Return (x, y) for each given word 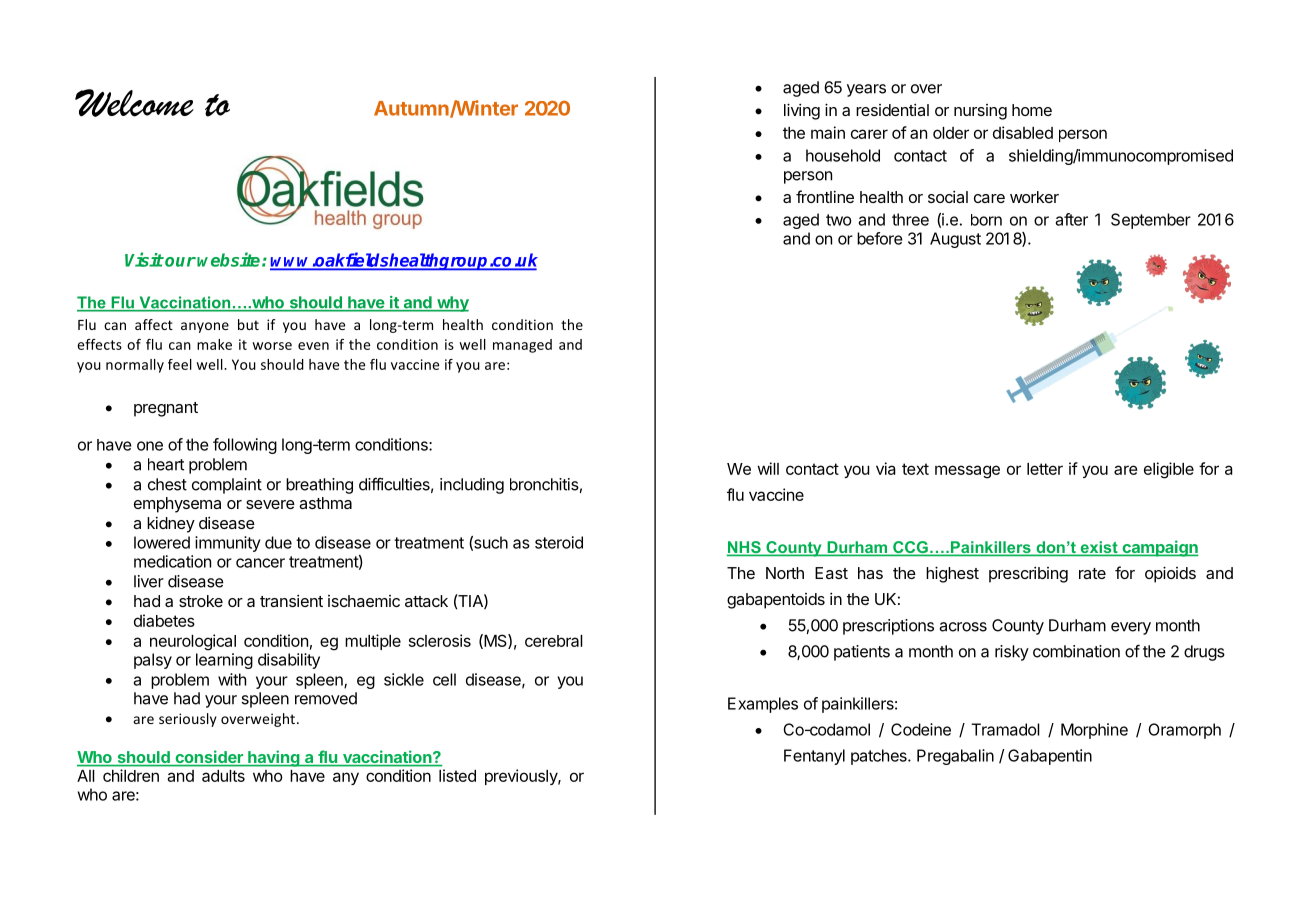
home (1032, 110)
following (245, 446)
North (785, 573)
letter (1045, 469)
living (802, 111)
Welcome (134, 103)
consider (209, 758)
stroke (201, 601)
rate (1092, 573)
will (768, 468)
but (248, 324)
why (452, 304)
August (955, 240)
